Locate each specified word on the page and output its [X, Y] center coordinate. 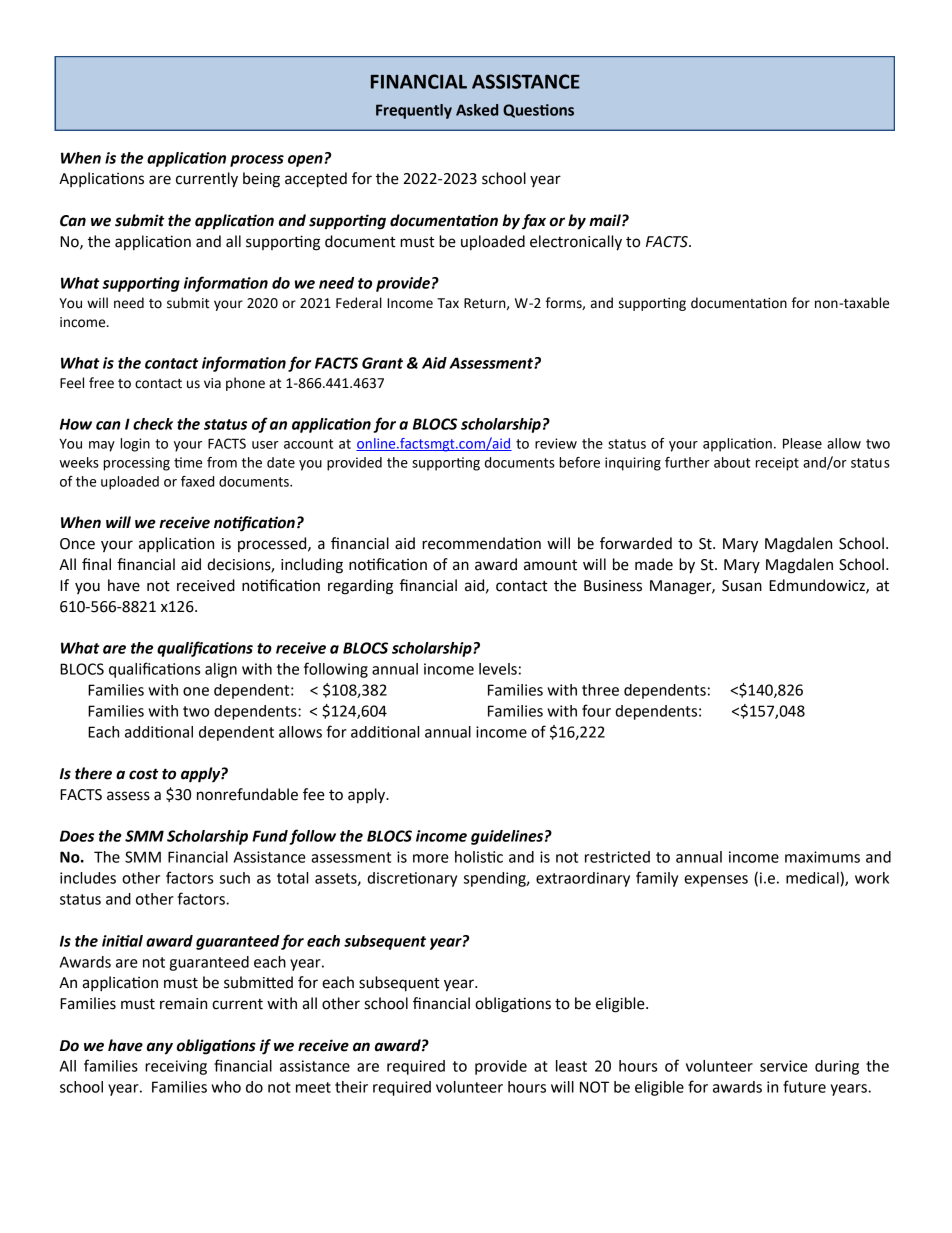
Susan [742, 586]
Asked [477, 110]
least [571, 1066]
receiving [176, 1067]
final [96, 564]
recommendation [481, 543]
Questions [538, 111]
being [261, 180]
